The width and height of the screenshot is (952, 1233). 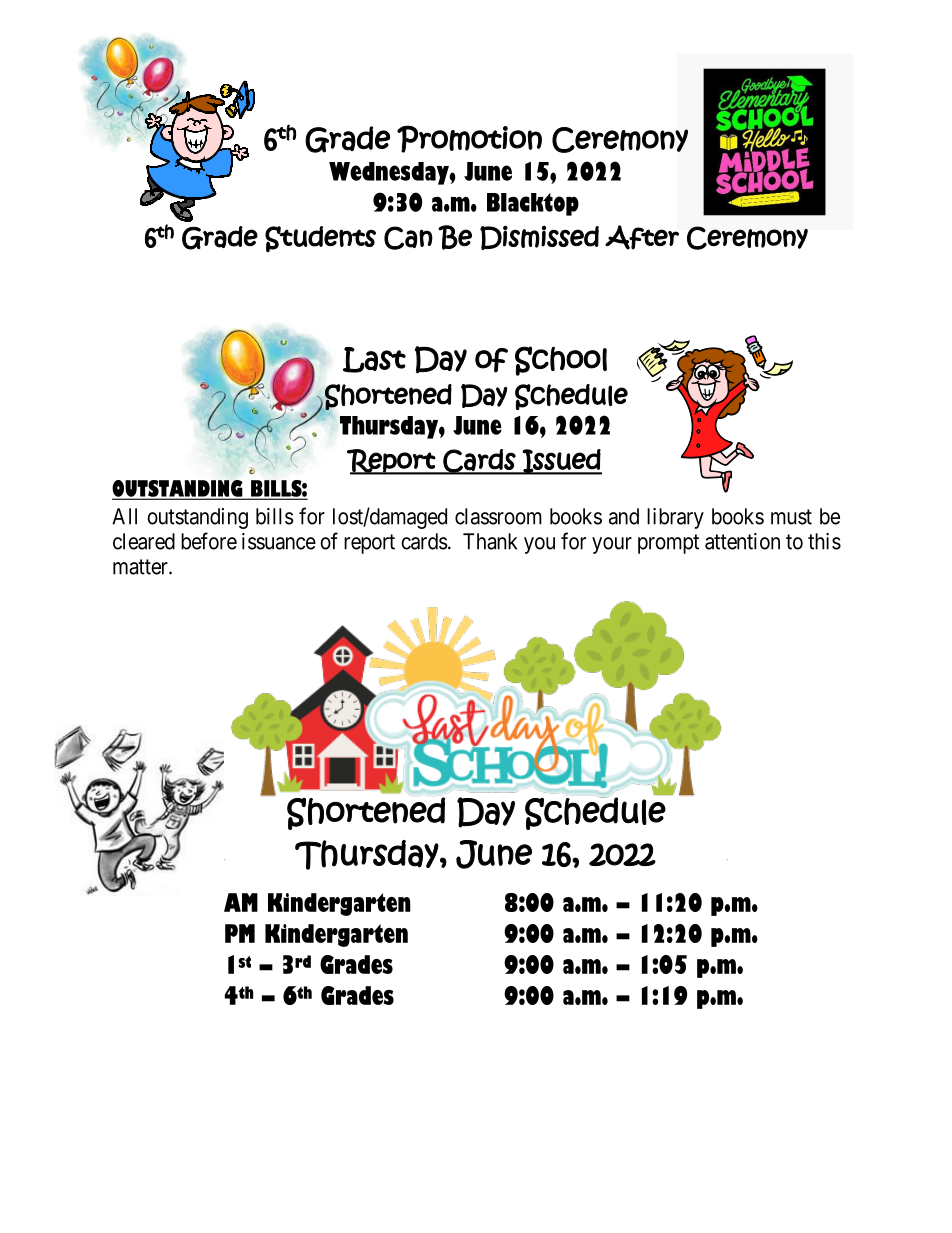 I want to click on must, so click(x=791, y=517).
